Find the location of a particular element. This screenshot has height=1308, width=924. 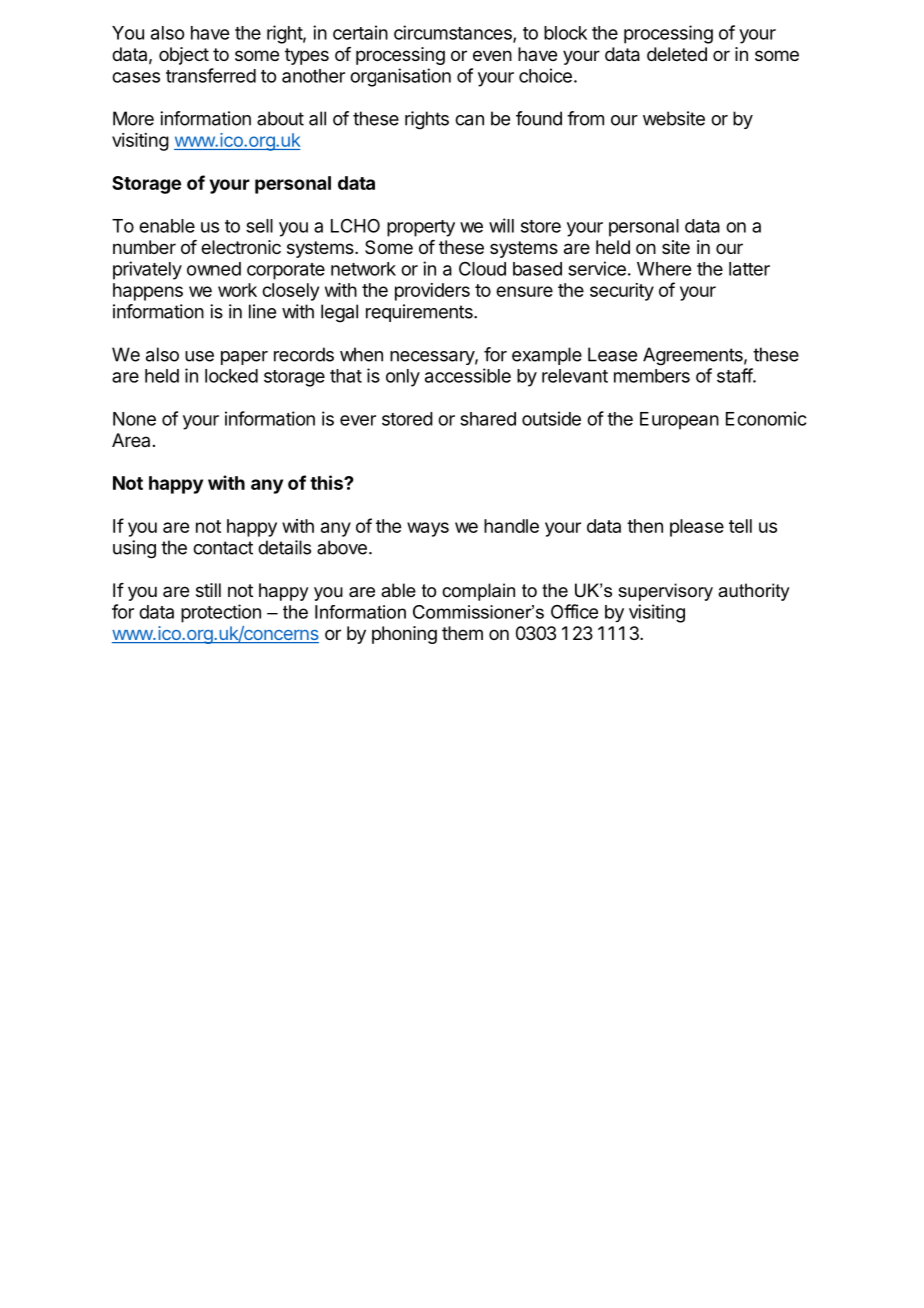

then is located at coordinates (645, 526).
